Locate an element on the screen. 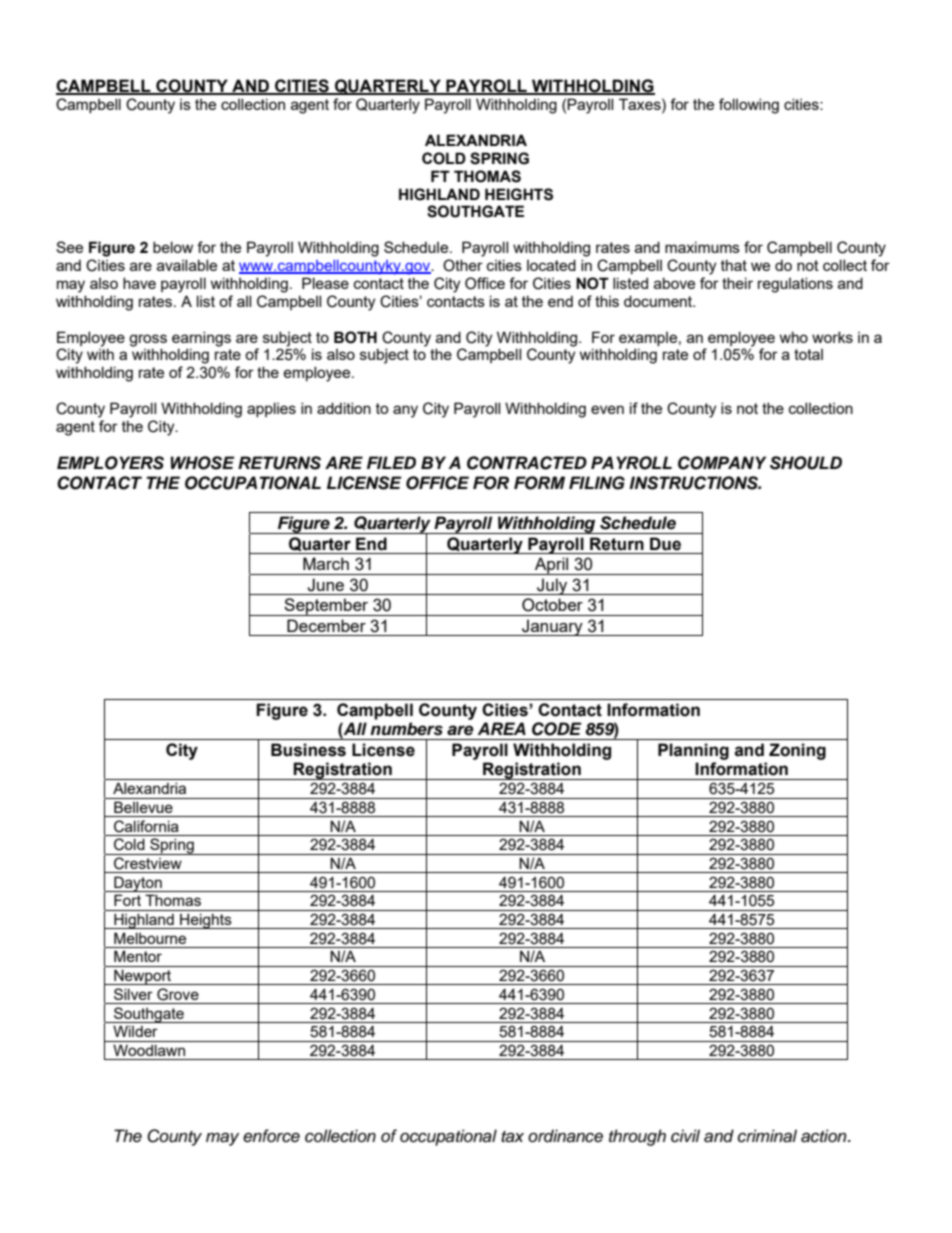 Image resolution: width=952 pixels, height=1233 pixels. Other is located at coordinates (463, 265).
